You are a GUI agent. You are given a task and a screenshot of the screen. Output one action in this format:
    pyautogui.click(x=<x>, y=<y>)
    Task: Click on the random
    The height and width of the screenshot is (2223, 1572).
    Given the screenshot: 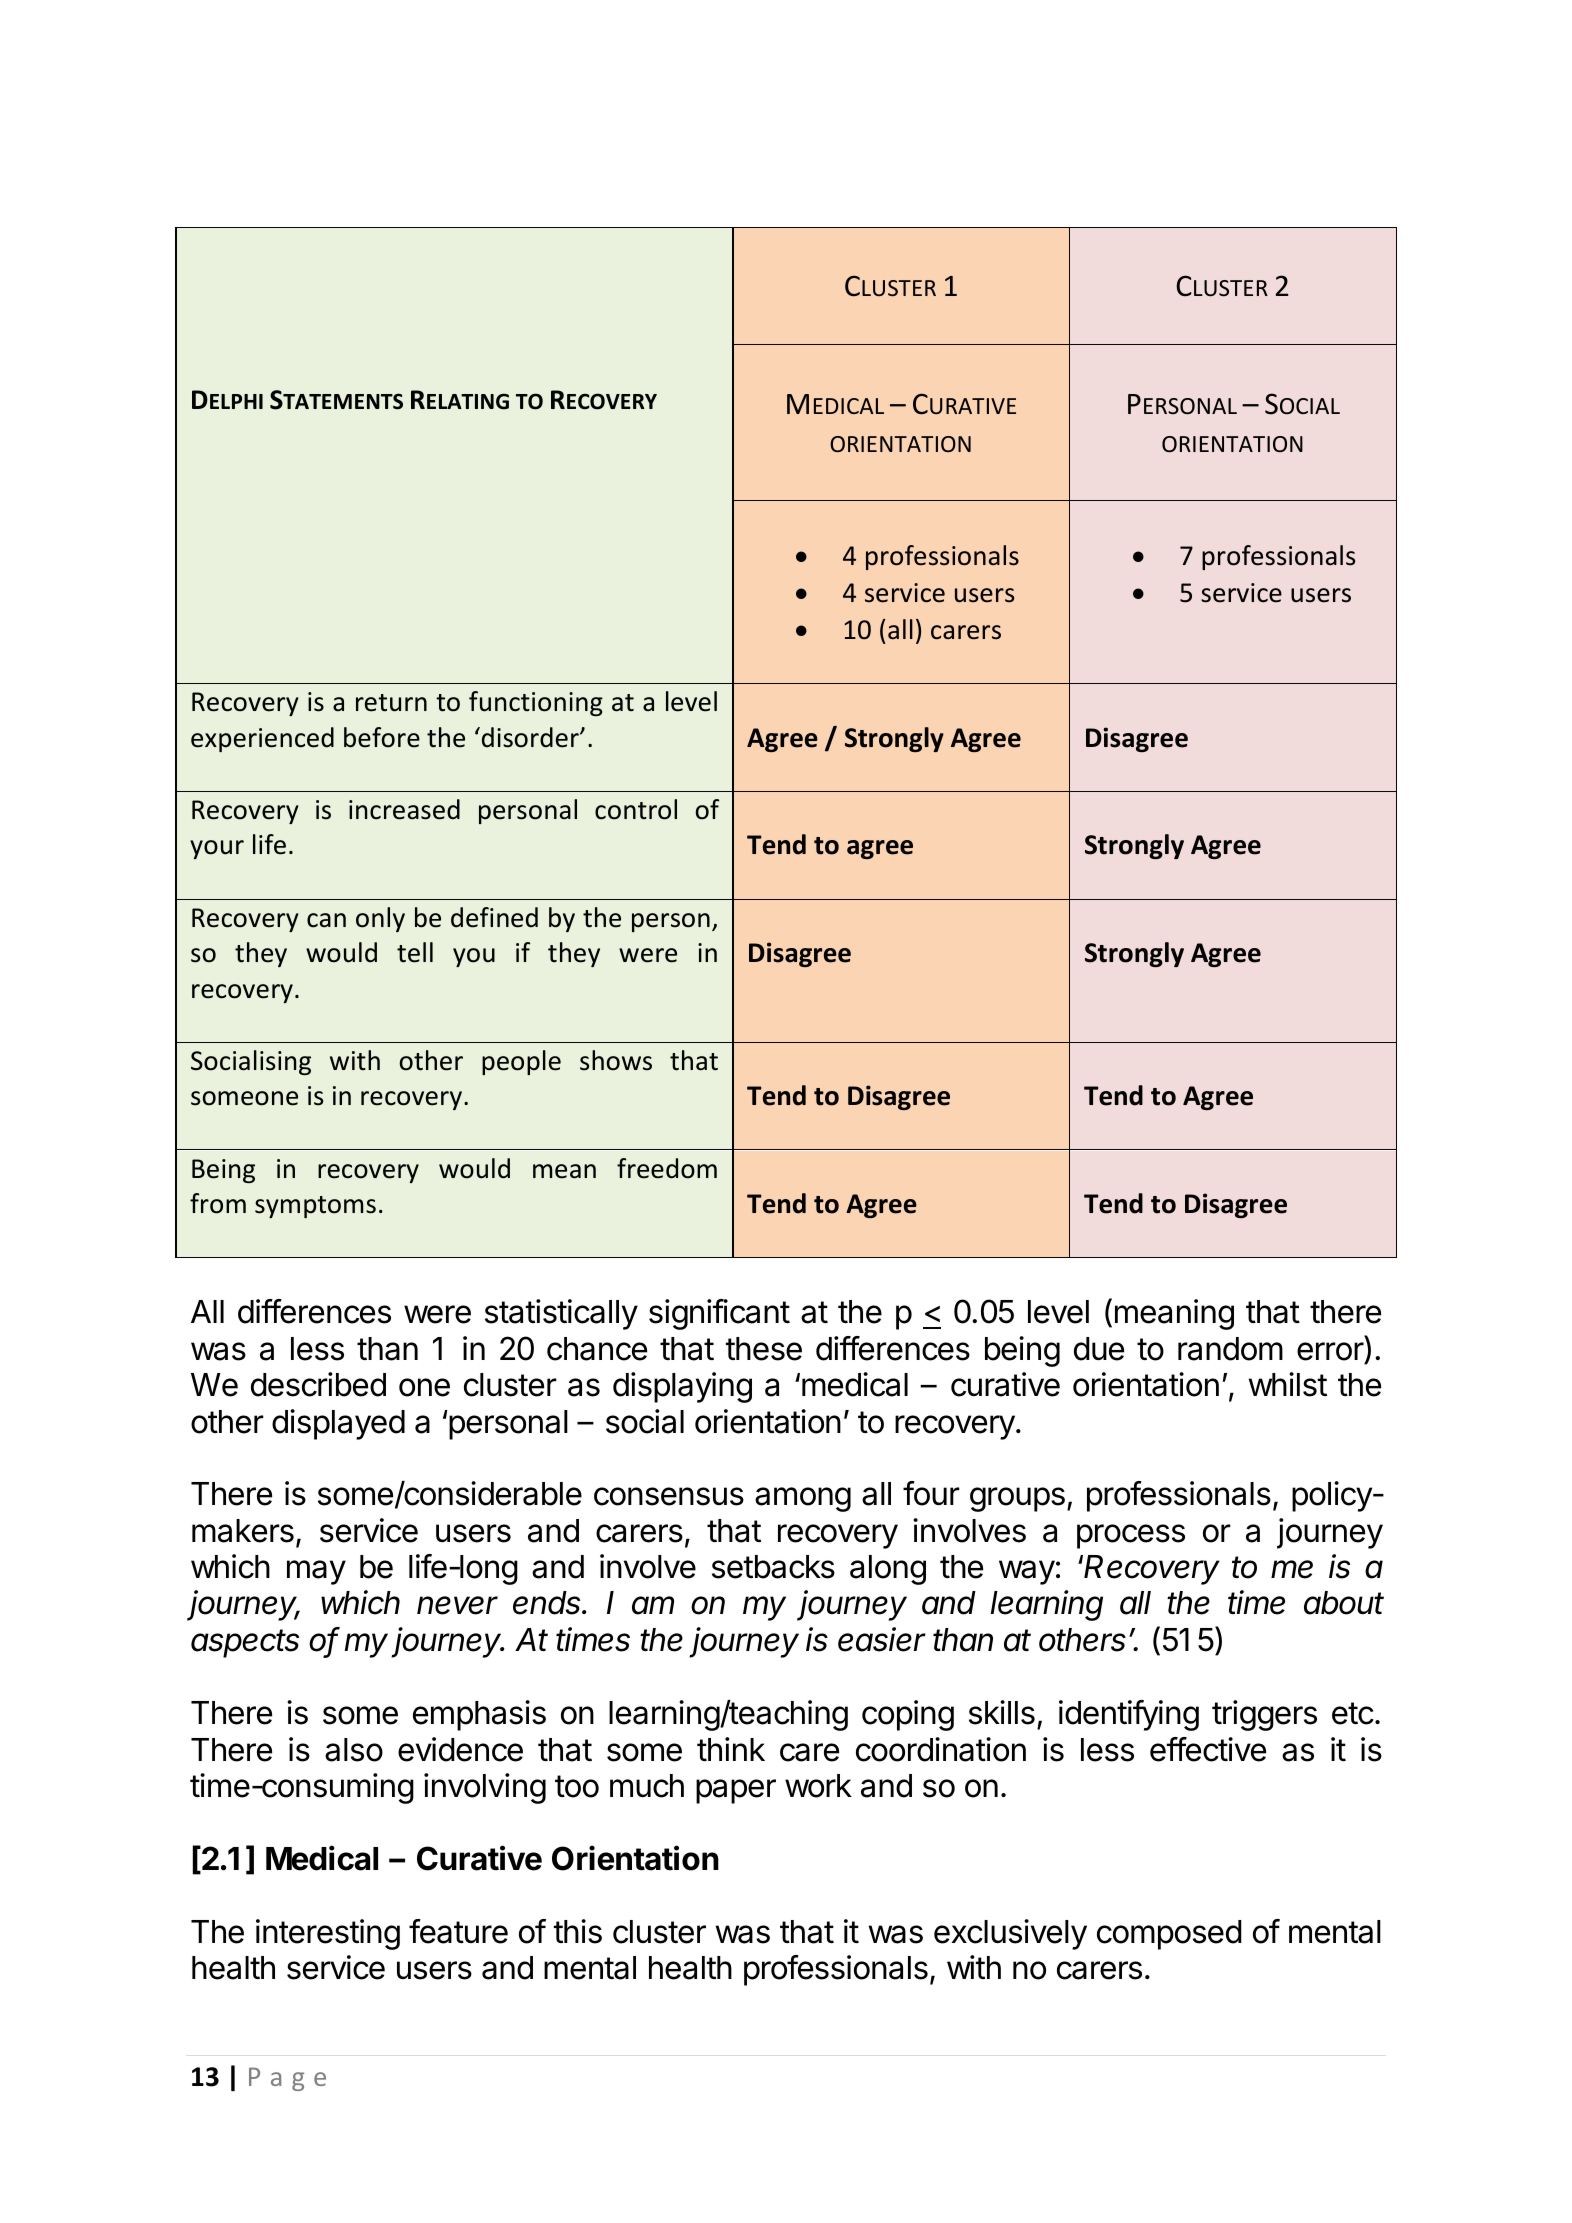 What is the action you would take?
    pyautogui.click(x=1230, y=1349)
